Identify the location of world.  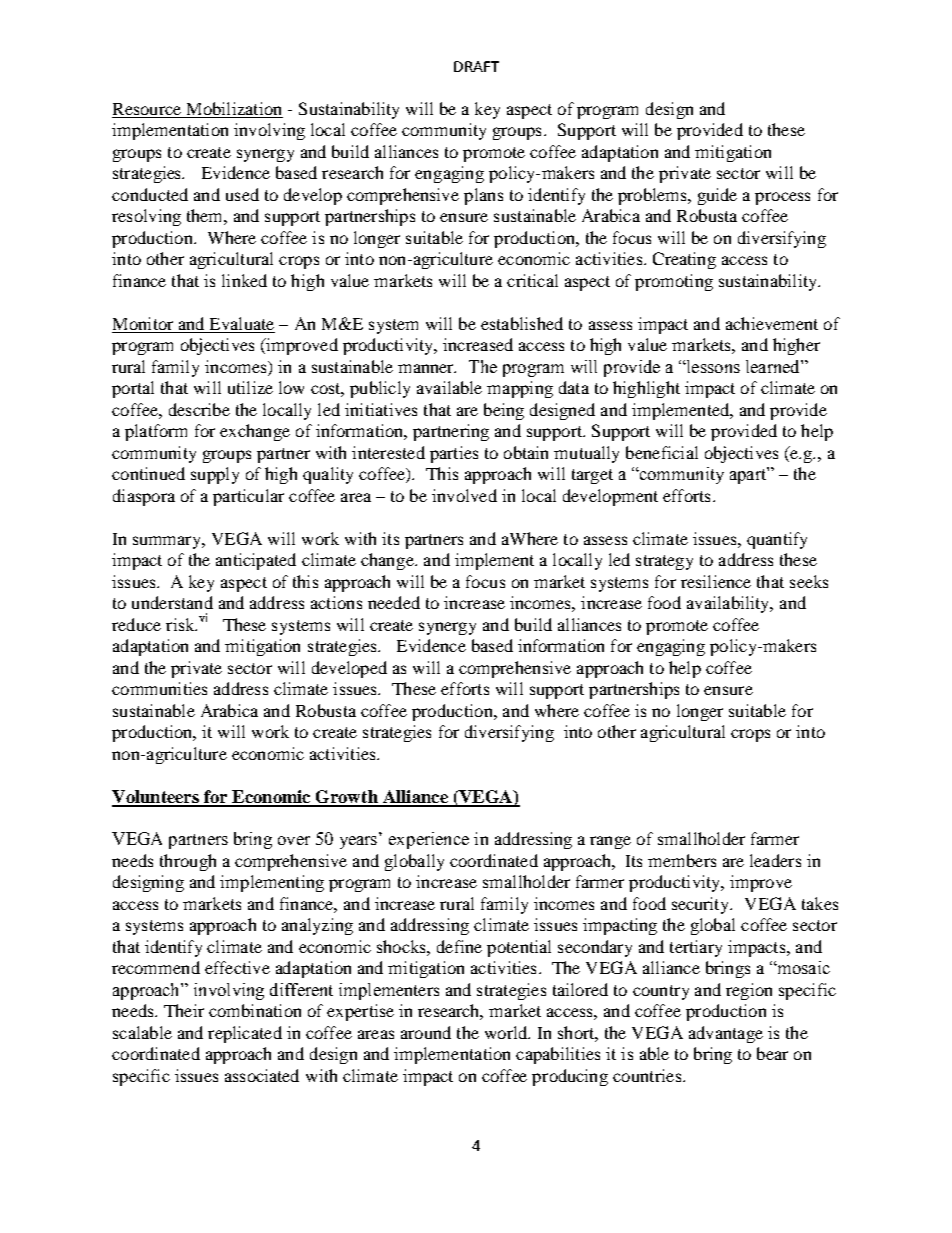
(507, 1032).
